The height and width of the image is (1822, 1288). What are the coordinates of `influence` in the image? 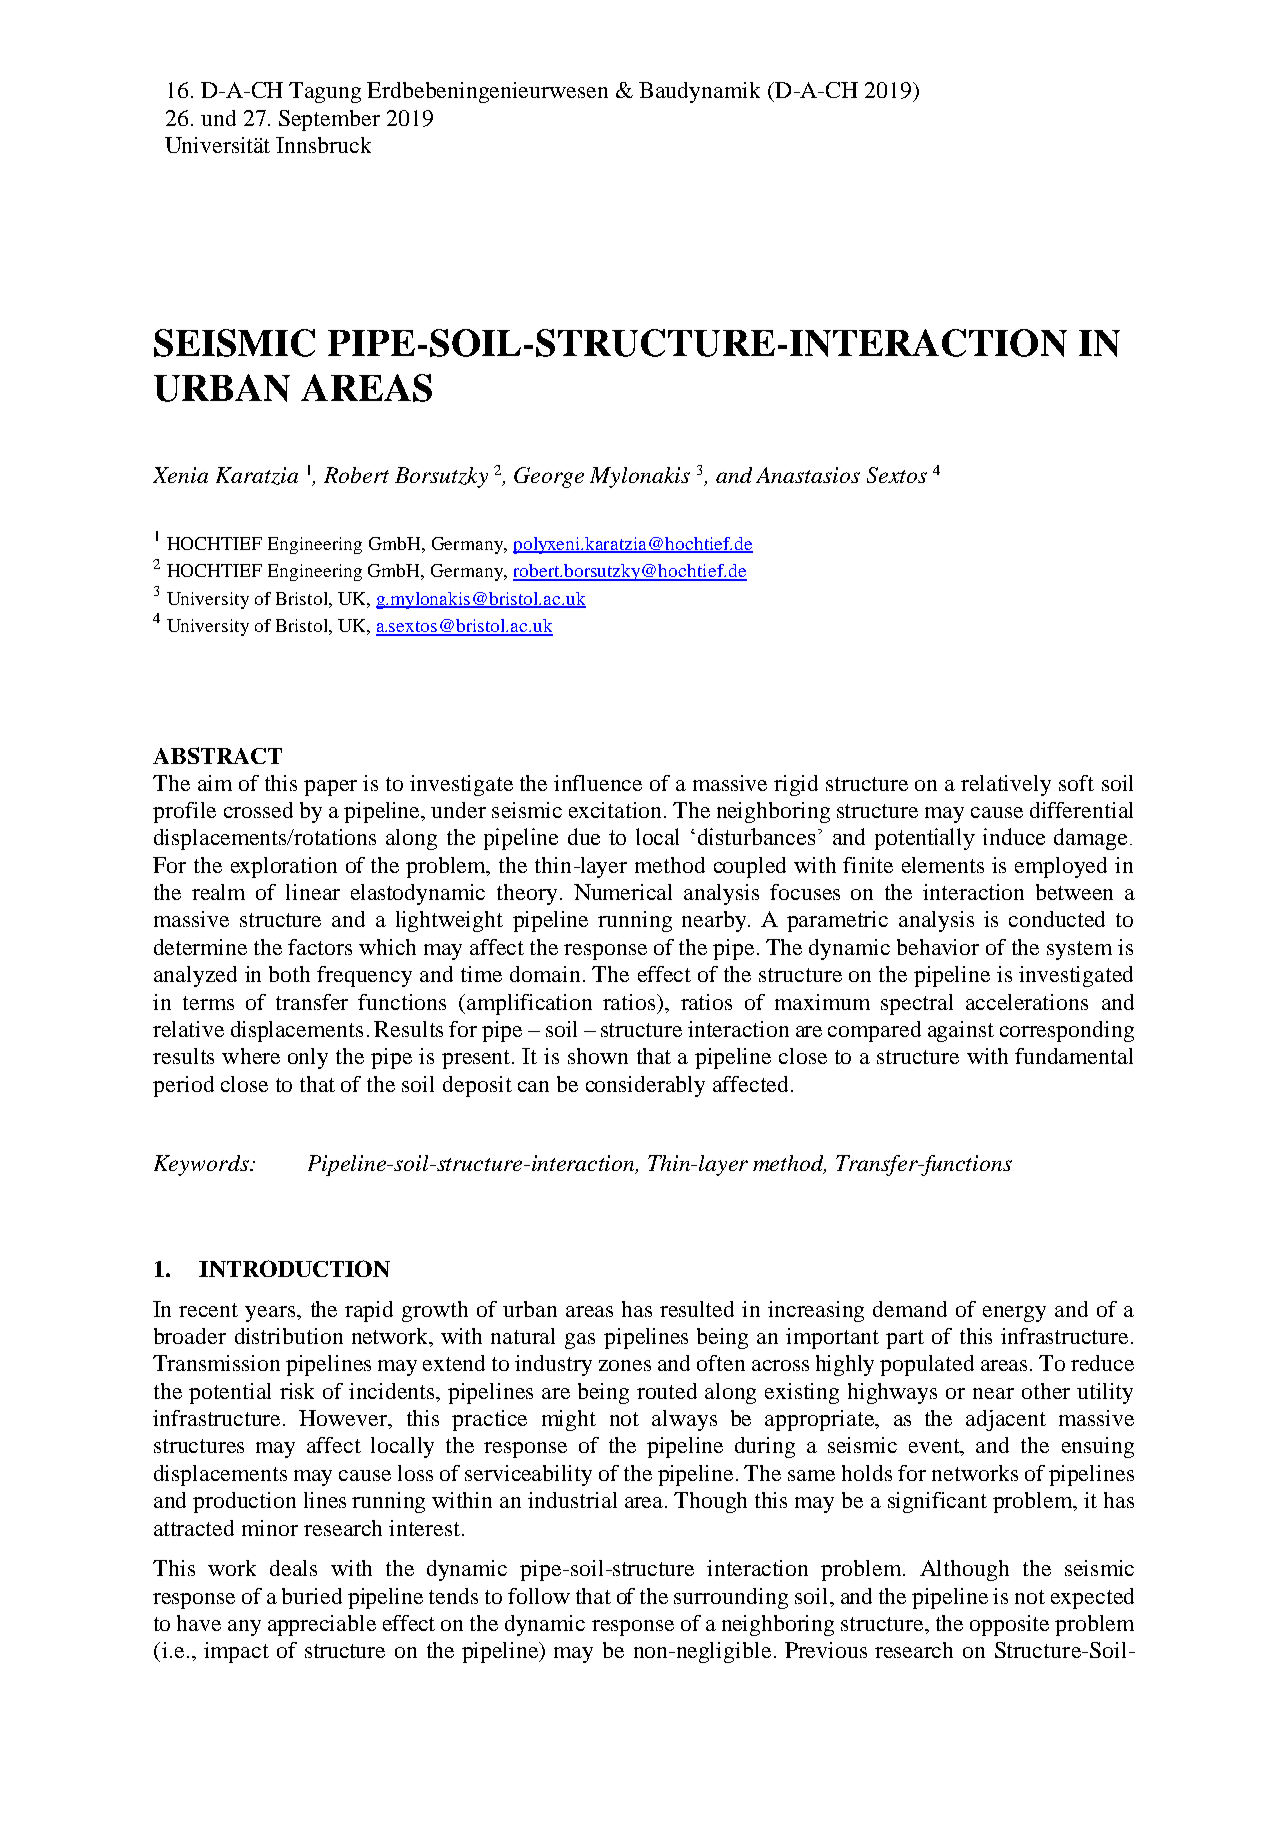 It's located at (598, 783).
